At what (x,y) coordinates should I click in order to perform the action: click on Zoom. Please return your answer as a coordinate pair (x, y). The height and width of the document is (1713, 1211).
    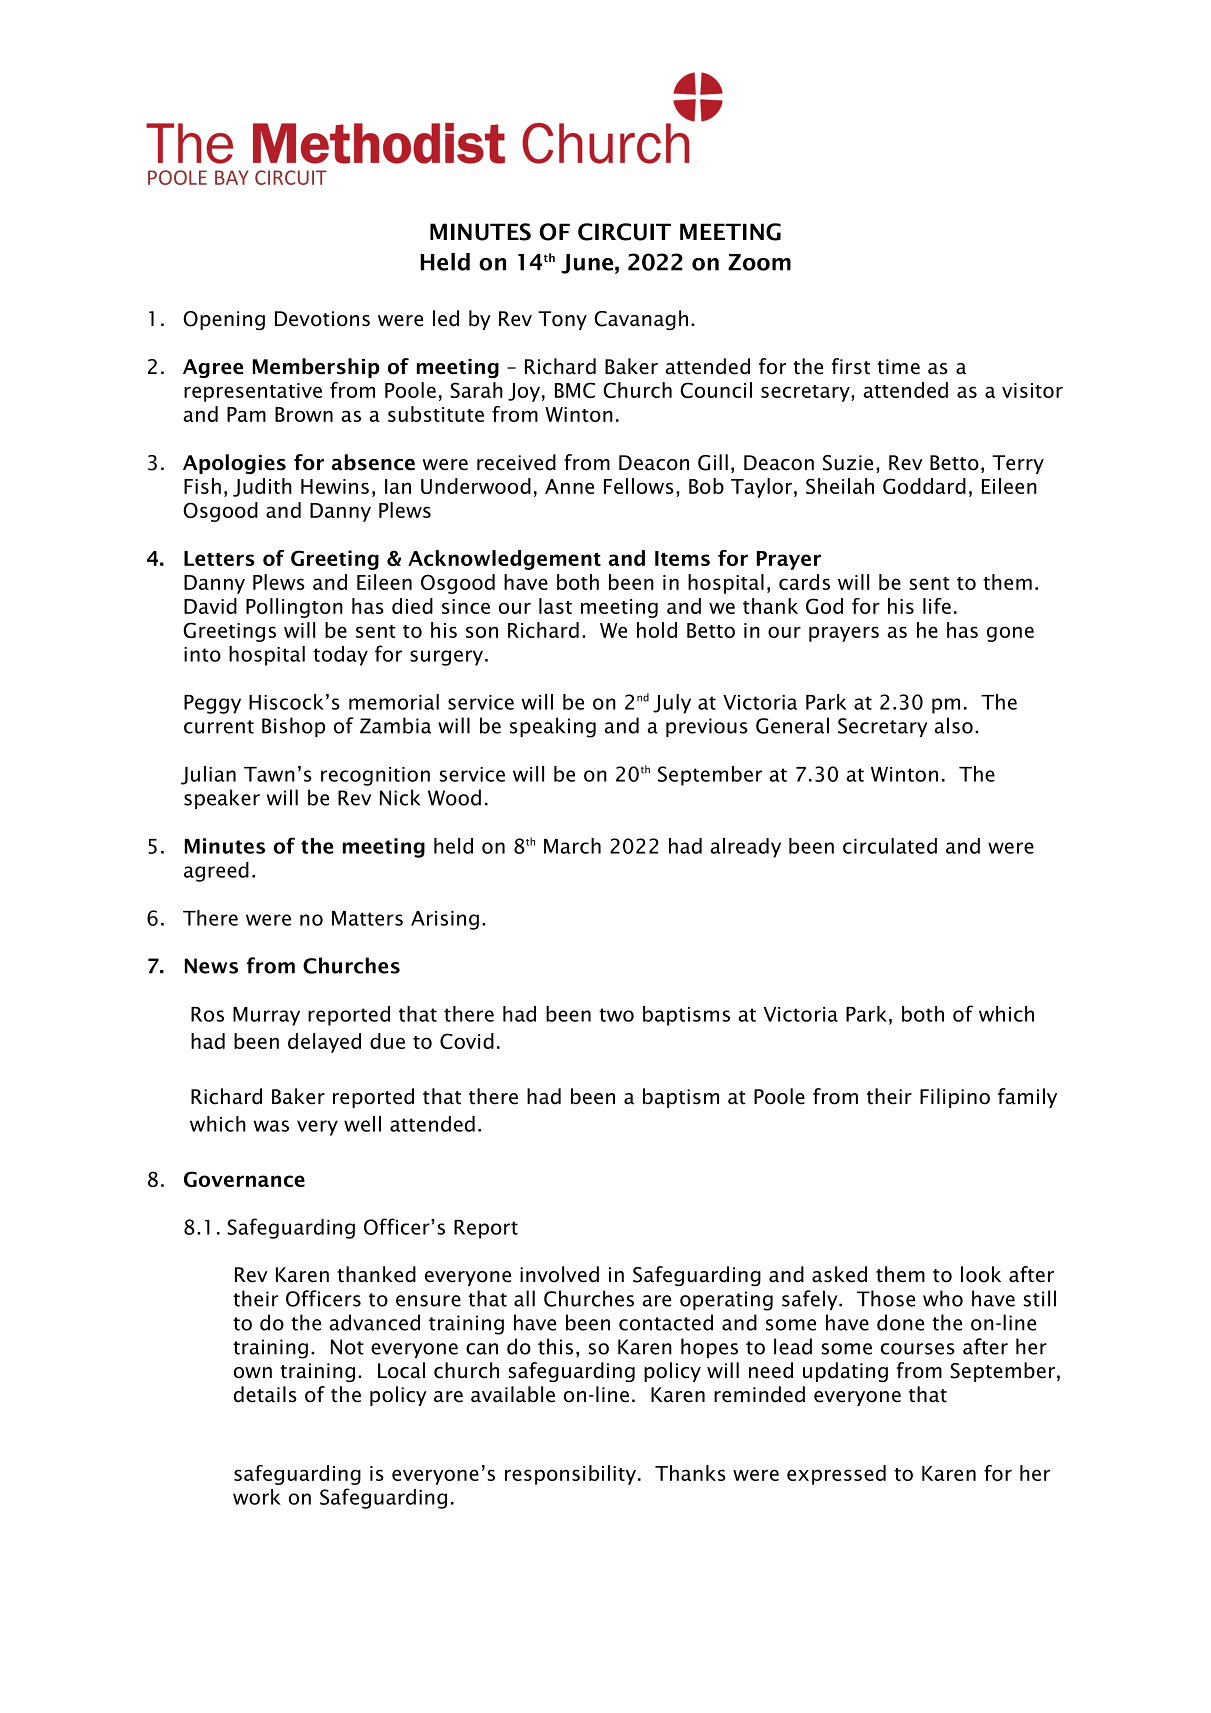
    Looking at the image, I should click on (759, 262).
